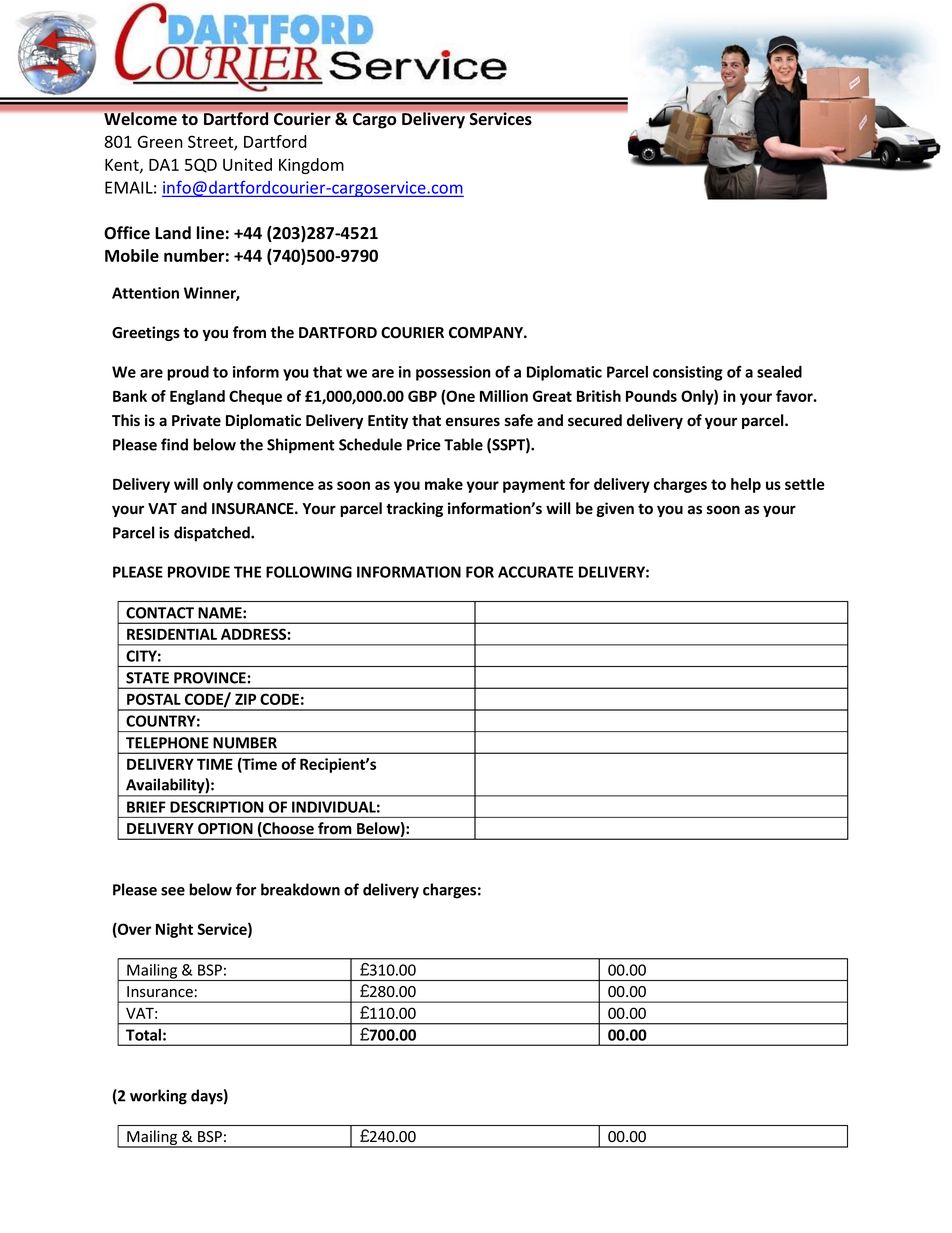 Image resolution: width=952 pixels, height=1233 pixels. I want to click on proud, so click(188, 373).
